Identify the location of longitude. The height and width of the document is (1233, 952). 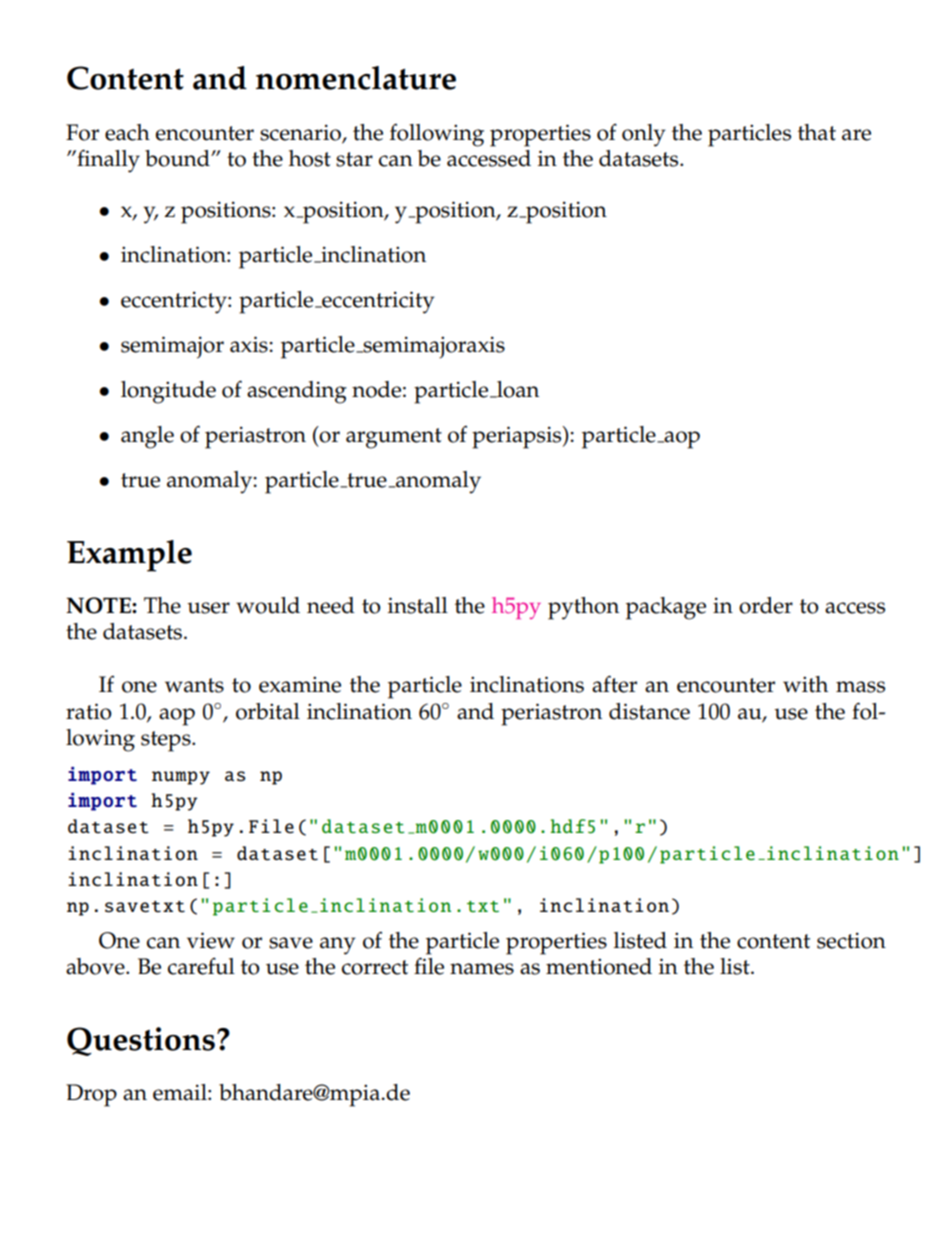
(168, 392).
